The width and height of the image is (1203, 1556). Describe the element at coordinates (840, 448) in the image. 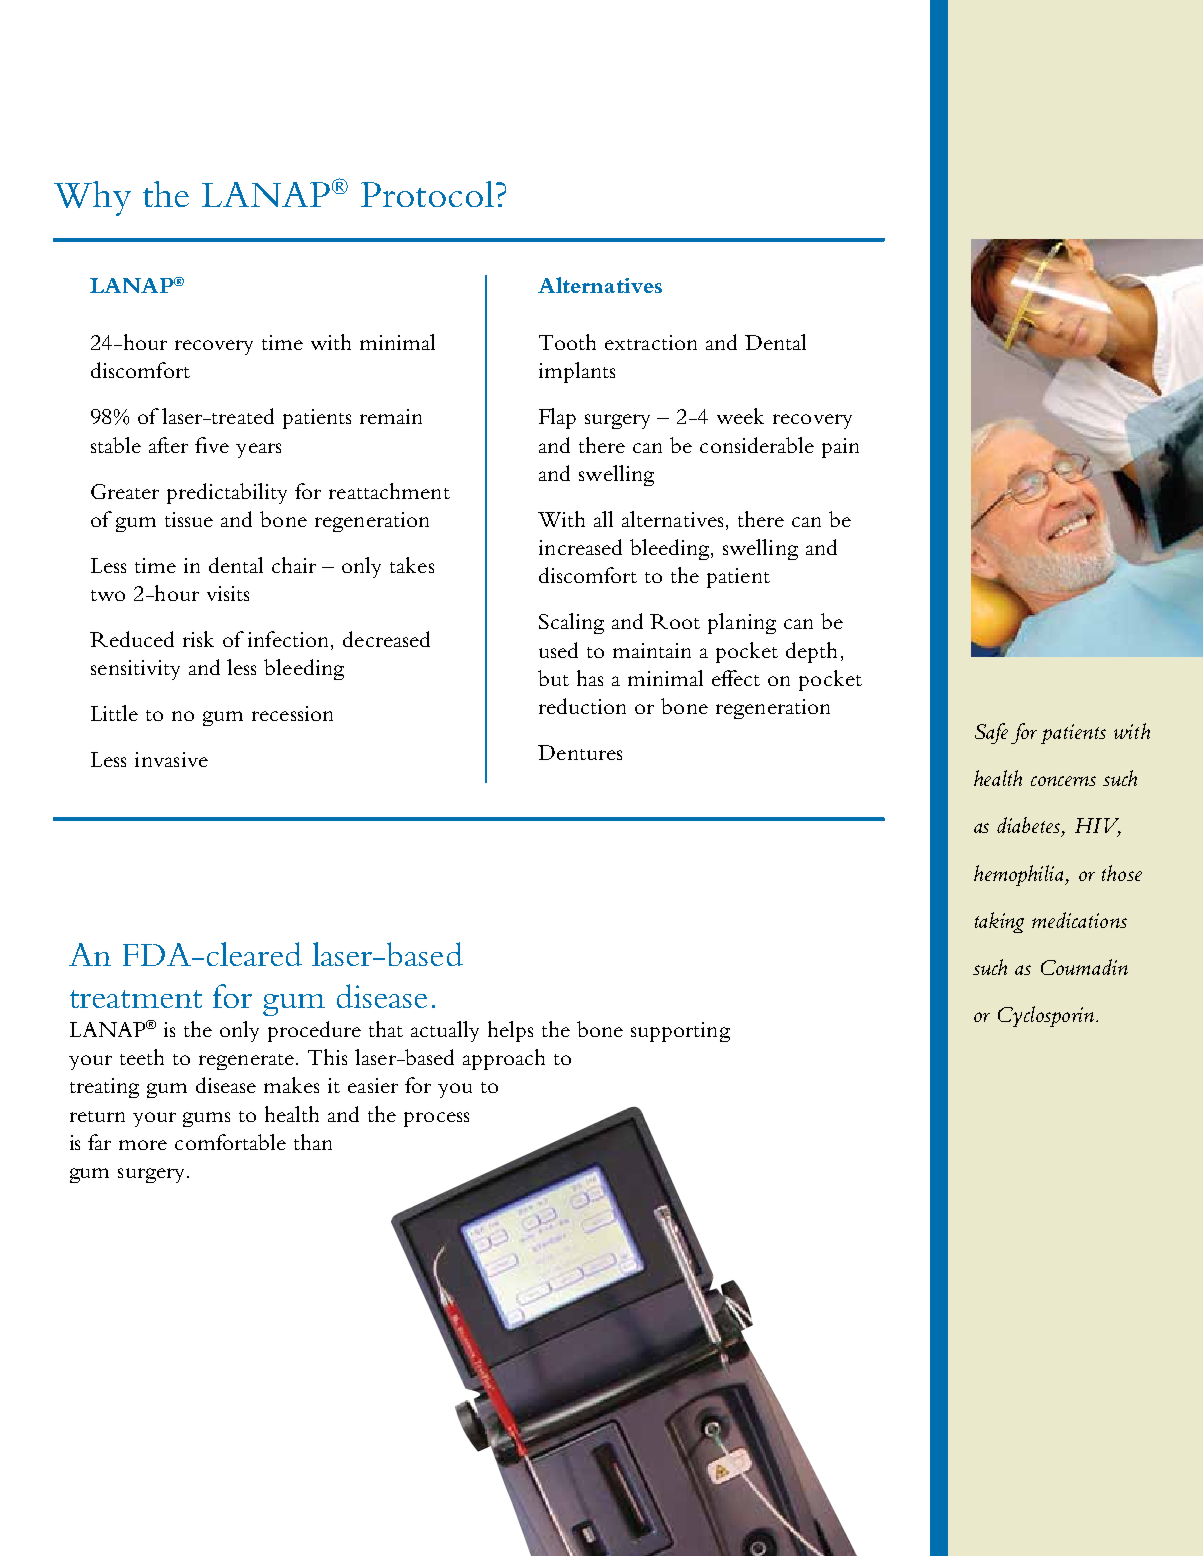

I see `pain` at that location.
